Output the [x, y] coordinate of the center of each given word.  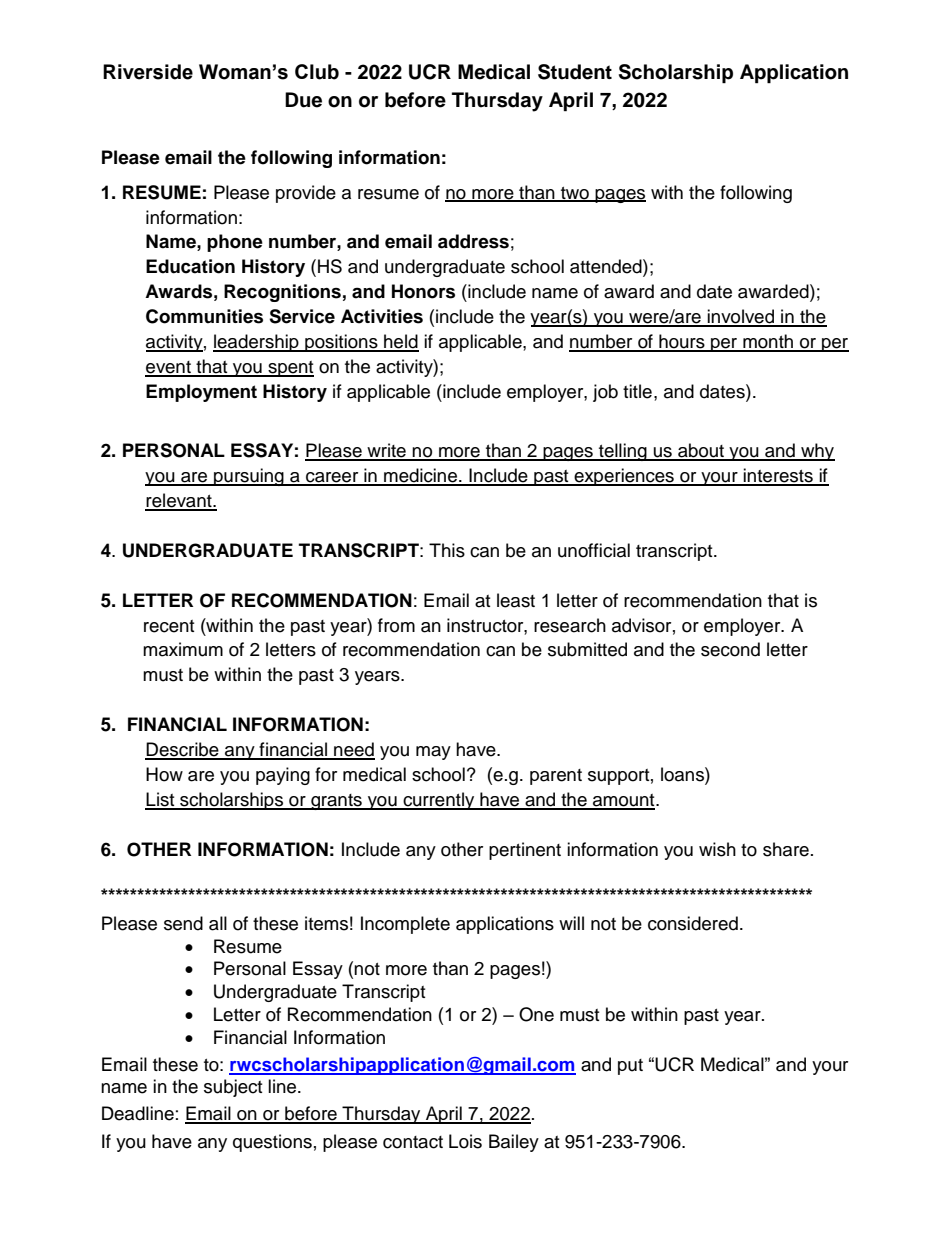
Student [575, 72]
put [630, 1067]
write [386, 451]
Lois [465, 1141]
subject [233, 1088]
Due [303, 100]
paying [283, 776]
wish [717, 849]
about [701, 451]
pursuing [249, 477]
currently [439, 801]
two [575, 194]
